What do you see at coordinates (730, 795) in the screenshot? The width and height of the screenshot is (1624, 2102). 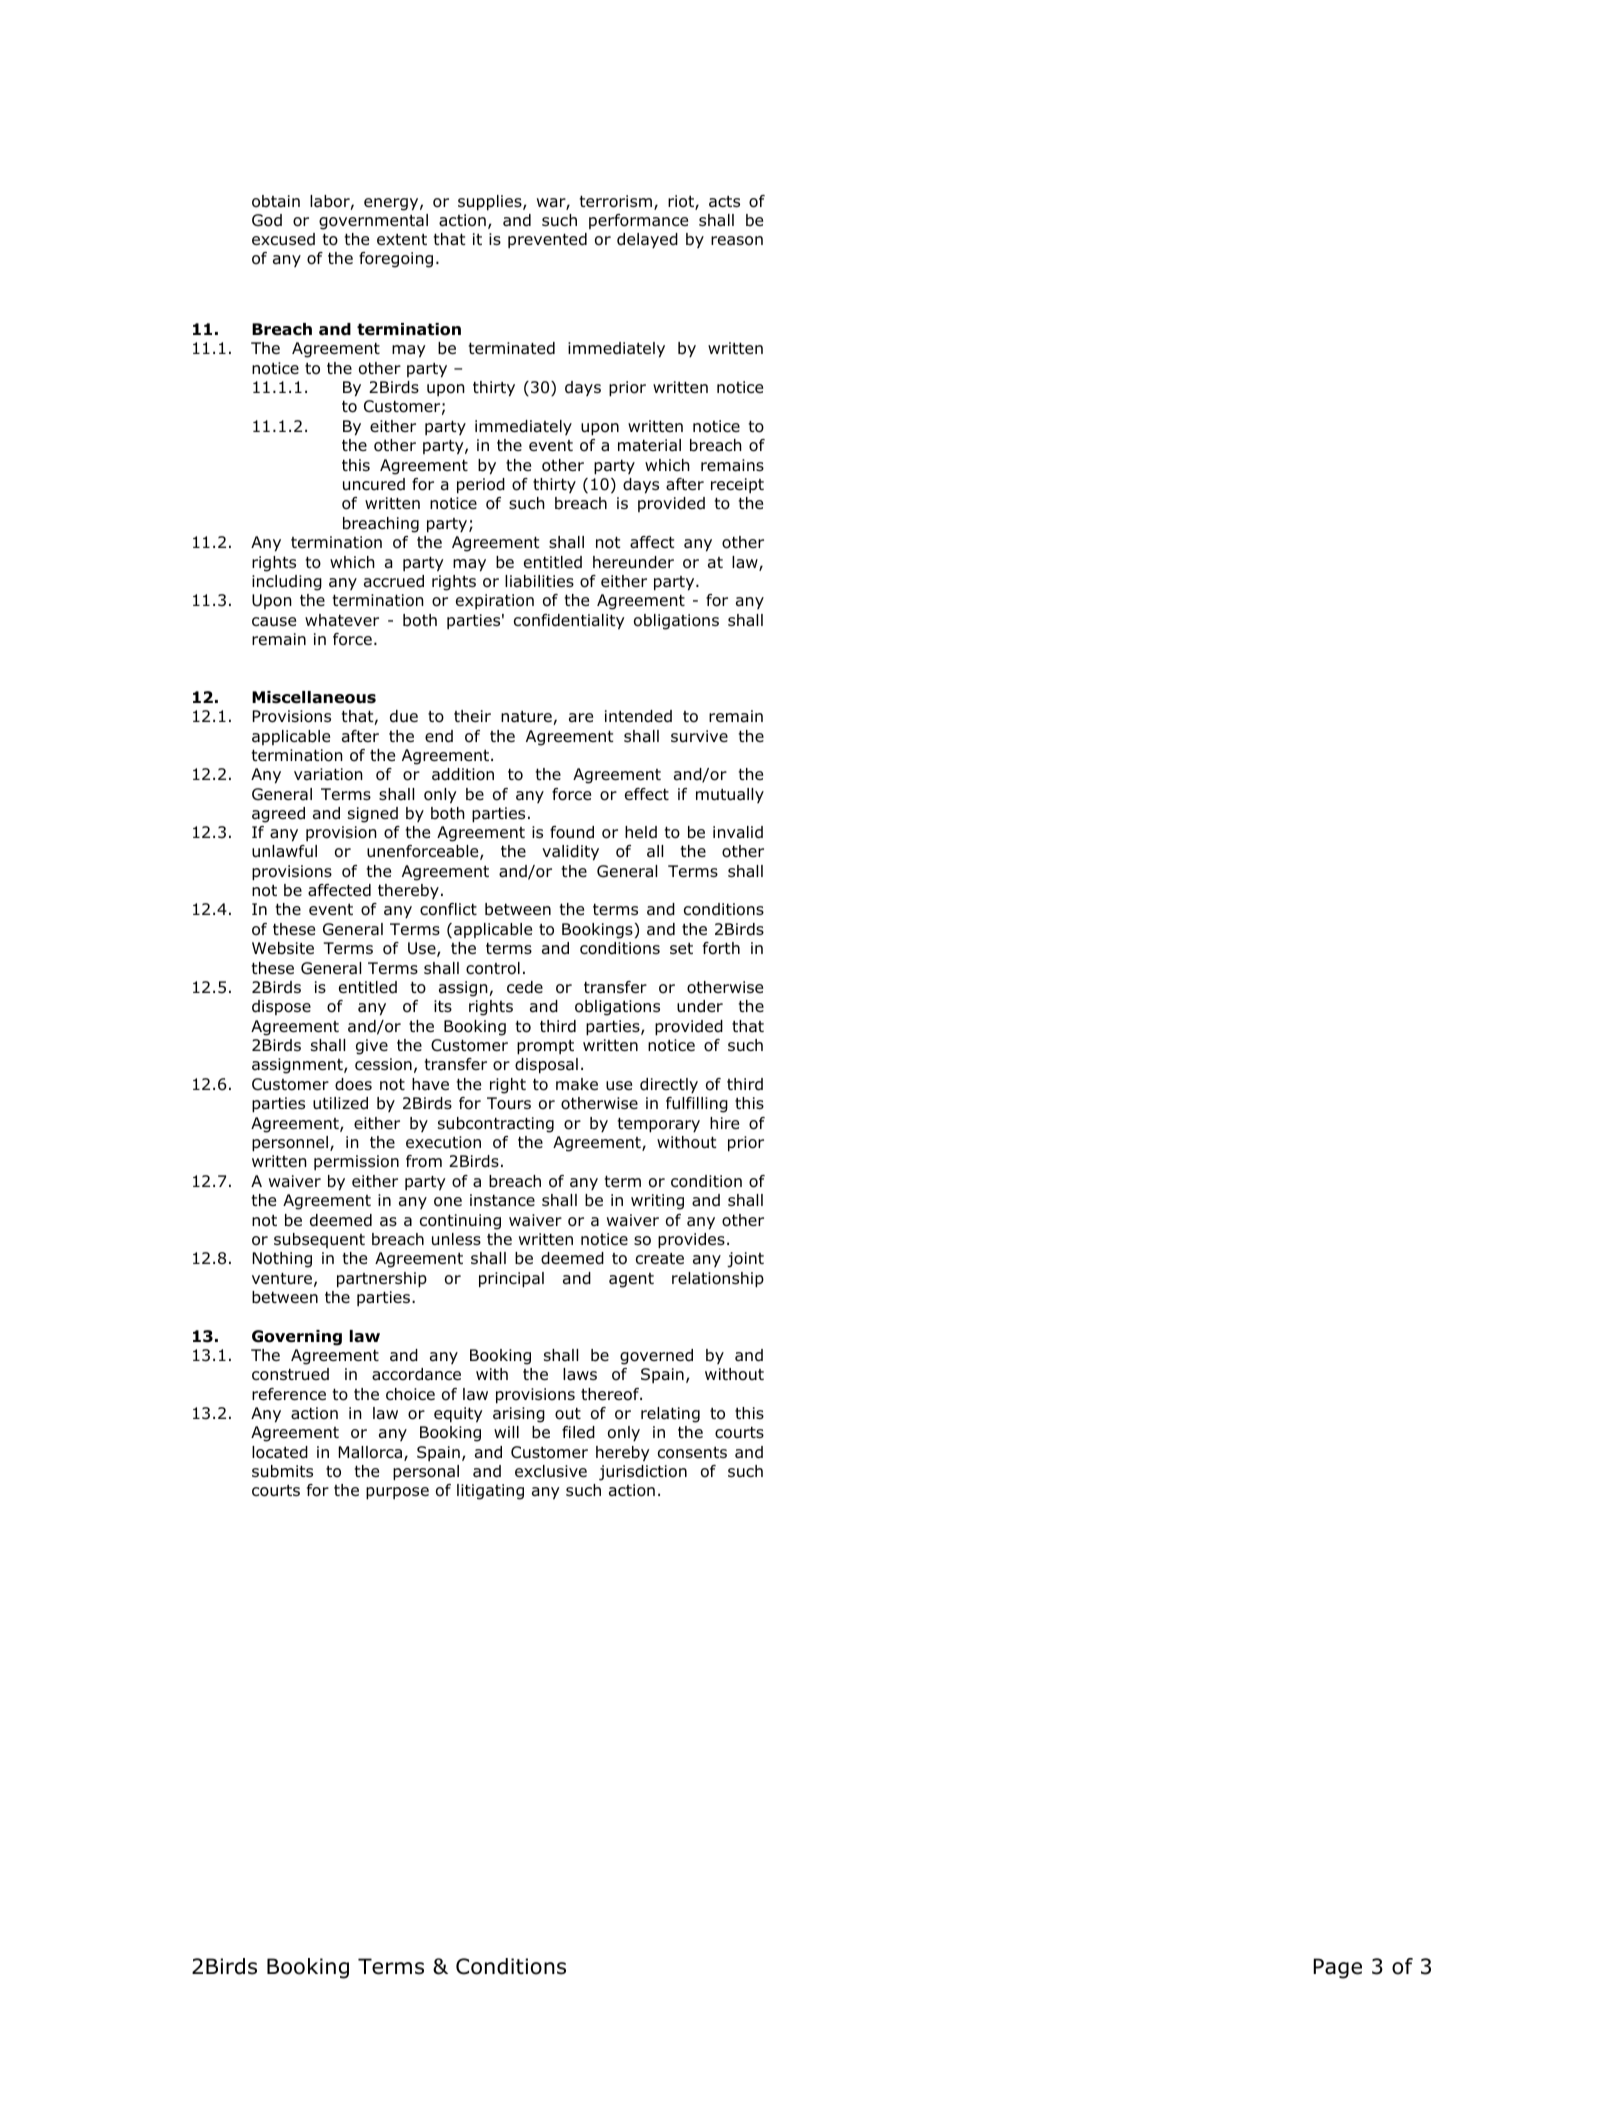 I see `mutually` at bounding box center [730, 795].
